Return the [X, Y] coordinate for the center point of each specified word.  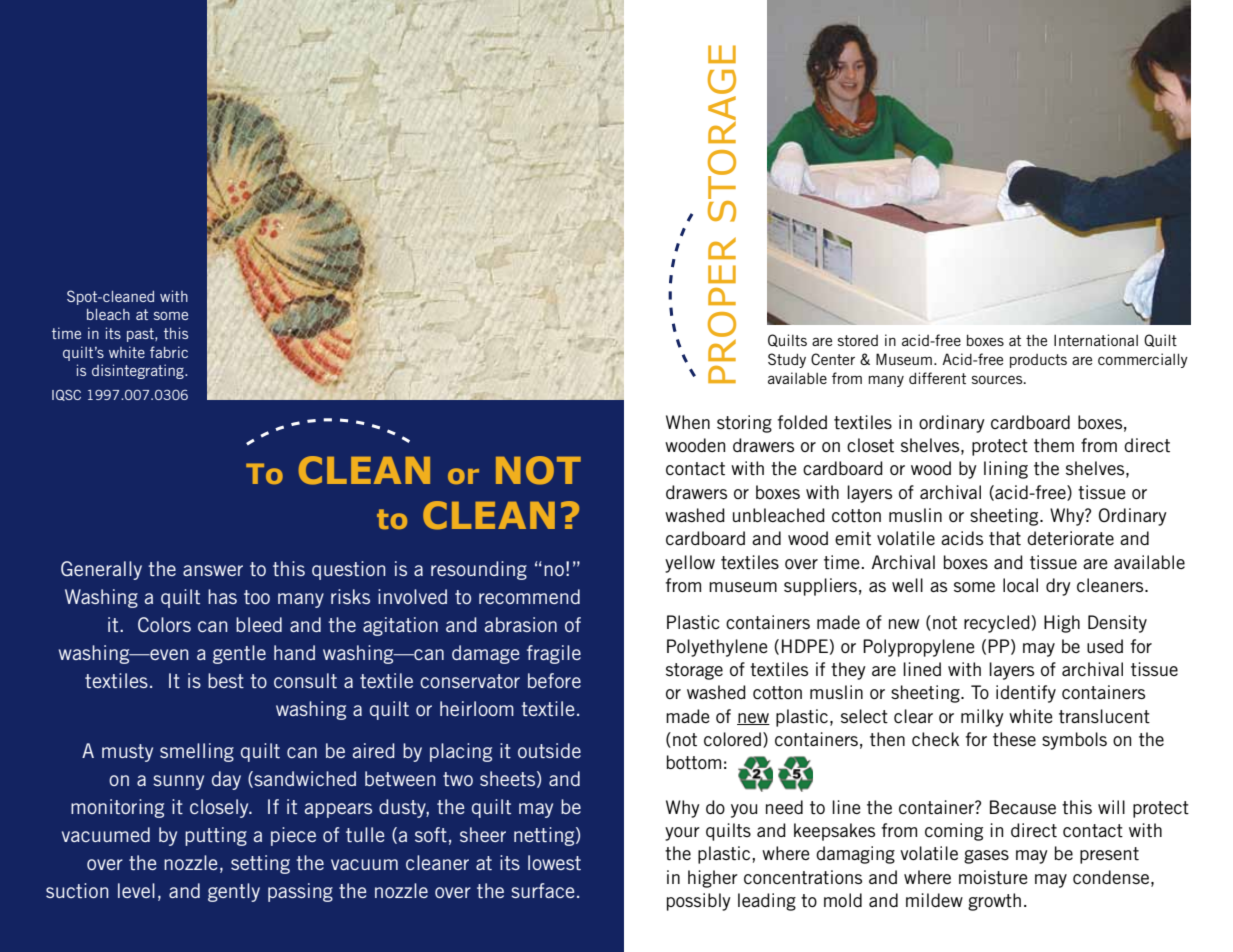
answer [213, 570]
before [554, 680]
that [1005, 538]
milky [982, 718]
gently [234, 892]
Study [787, 360]
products [1038, 361]
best [226, 680]
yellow [690, 564]
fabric [169, 352]
